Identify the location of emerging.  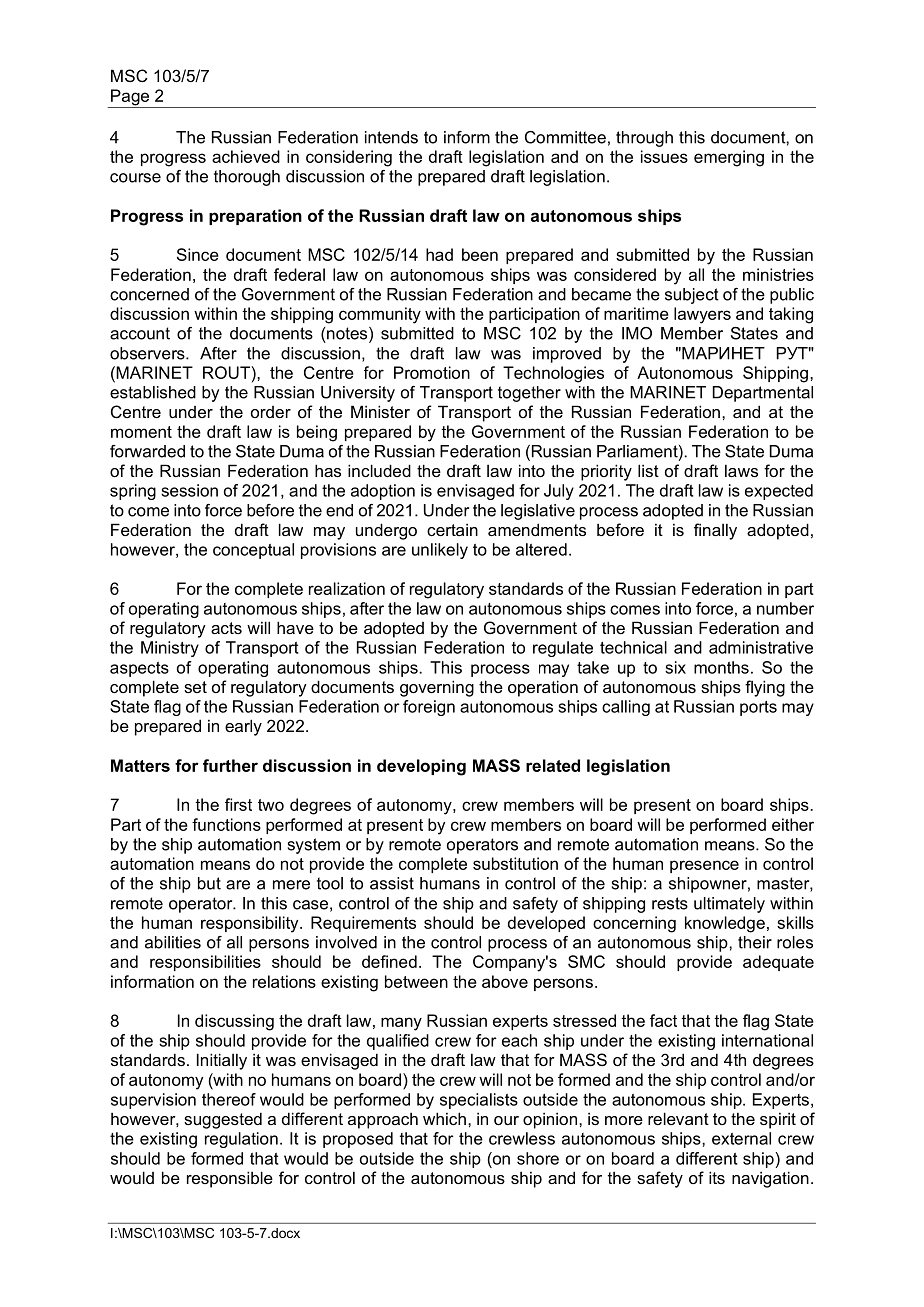
(729, 158).
